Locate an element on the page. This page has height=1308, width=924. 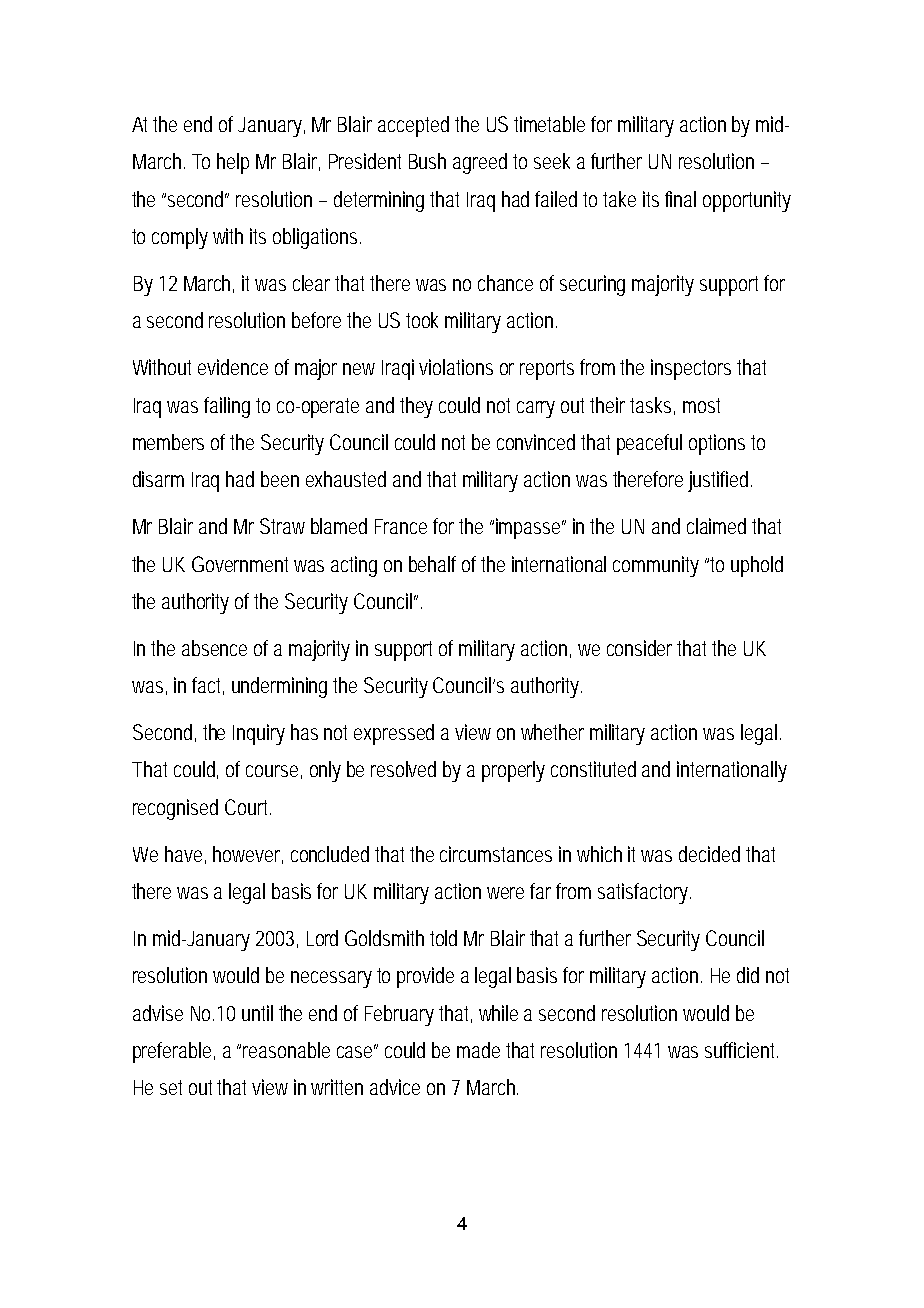
France is located at coordinates (401, 526).
